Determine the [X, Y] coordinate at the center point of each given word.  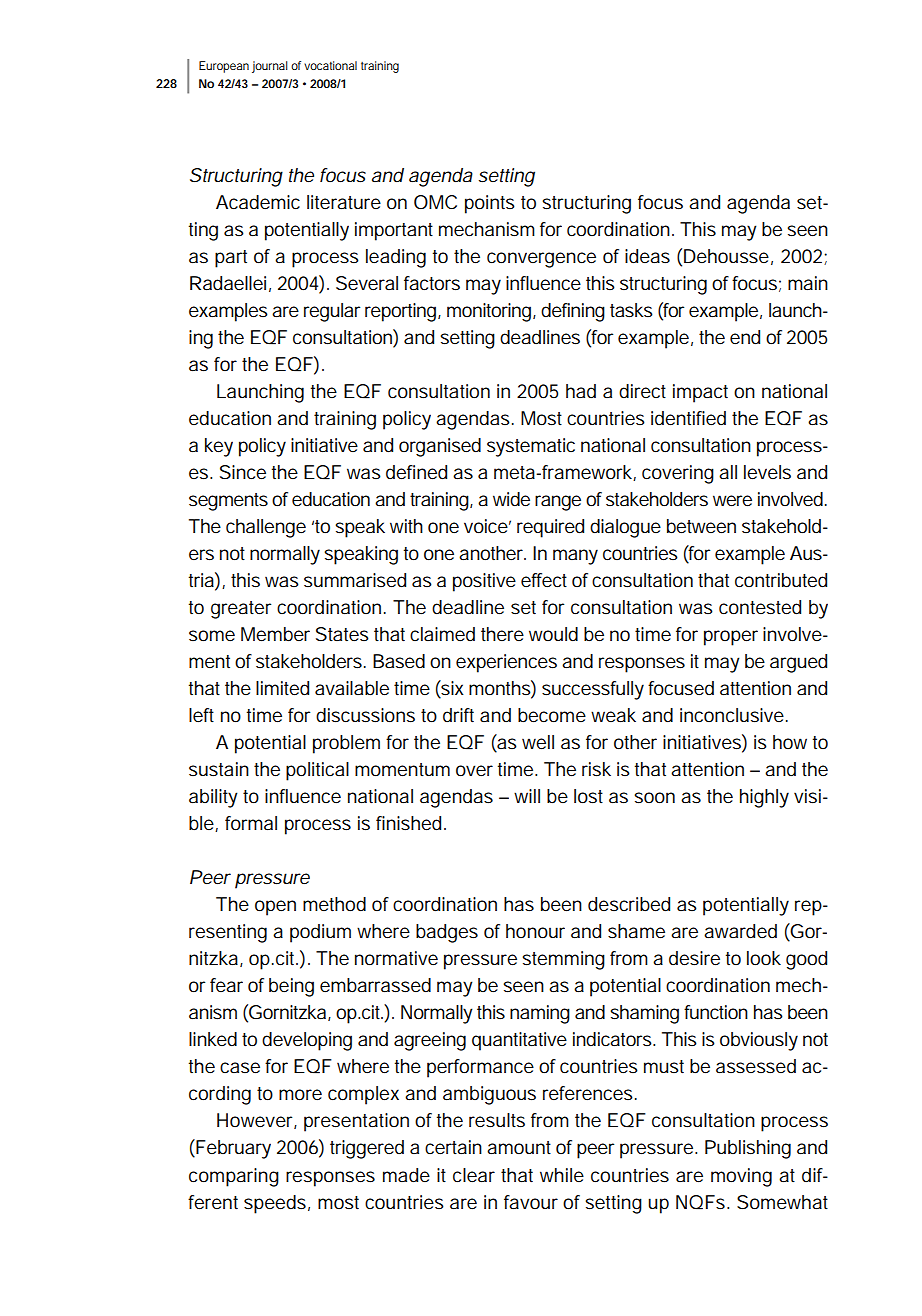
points [490, 204]
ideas [647, 256]
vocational [330, 65]
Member [275, 634]
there [502, 634]
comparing [234, 1177]
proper [731, 638]
